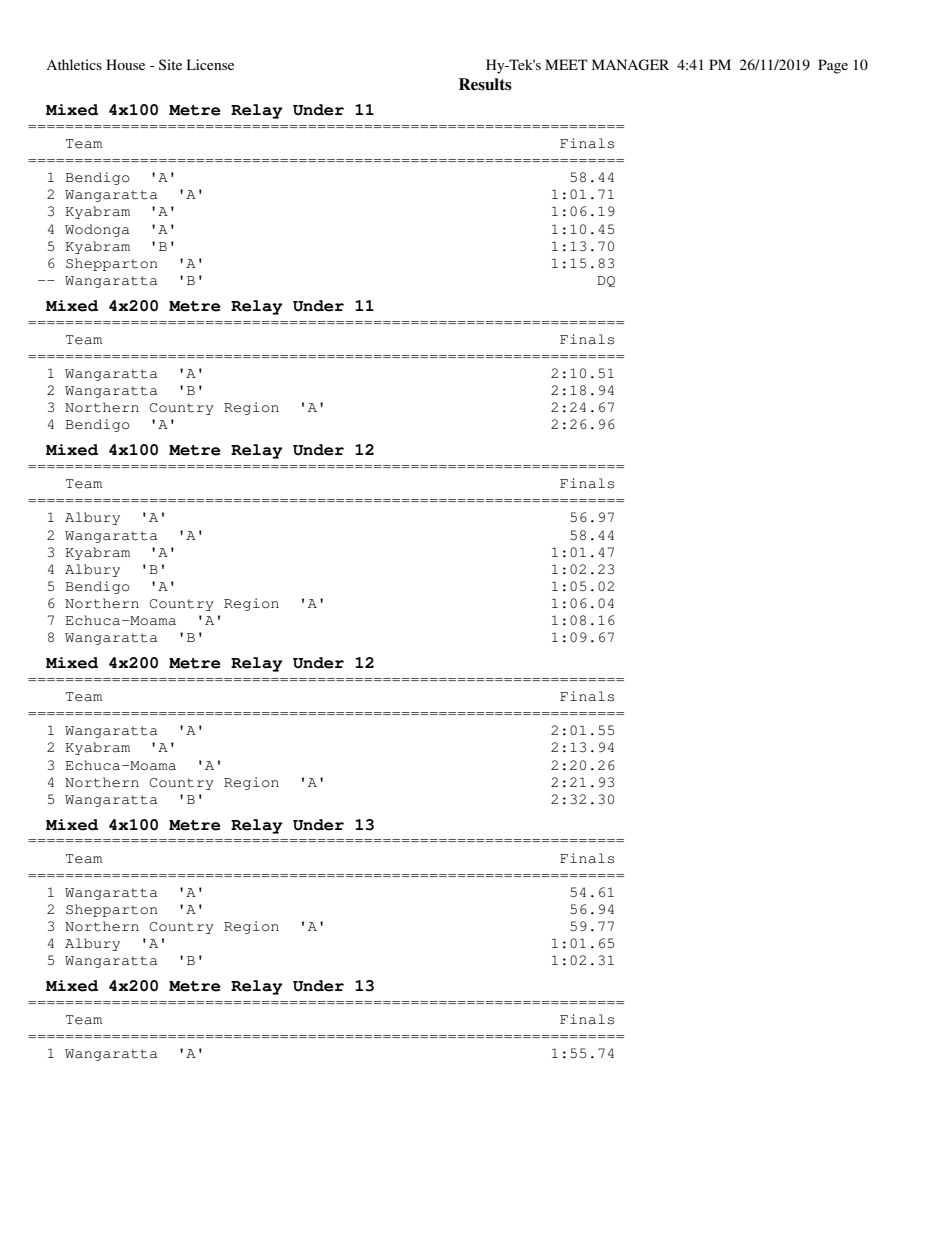 The width and height of the image is (952, 1233). Describe the element at coordinates (125, 64) in the image. I see `House` at that location.
